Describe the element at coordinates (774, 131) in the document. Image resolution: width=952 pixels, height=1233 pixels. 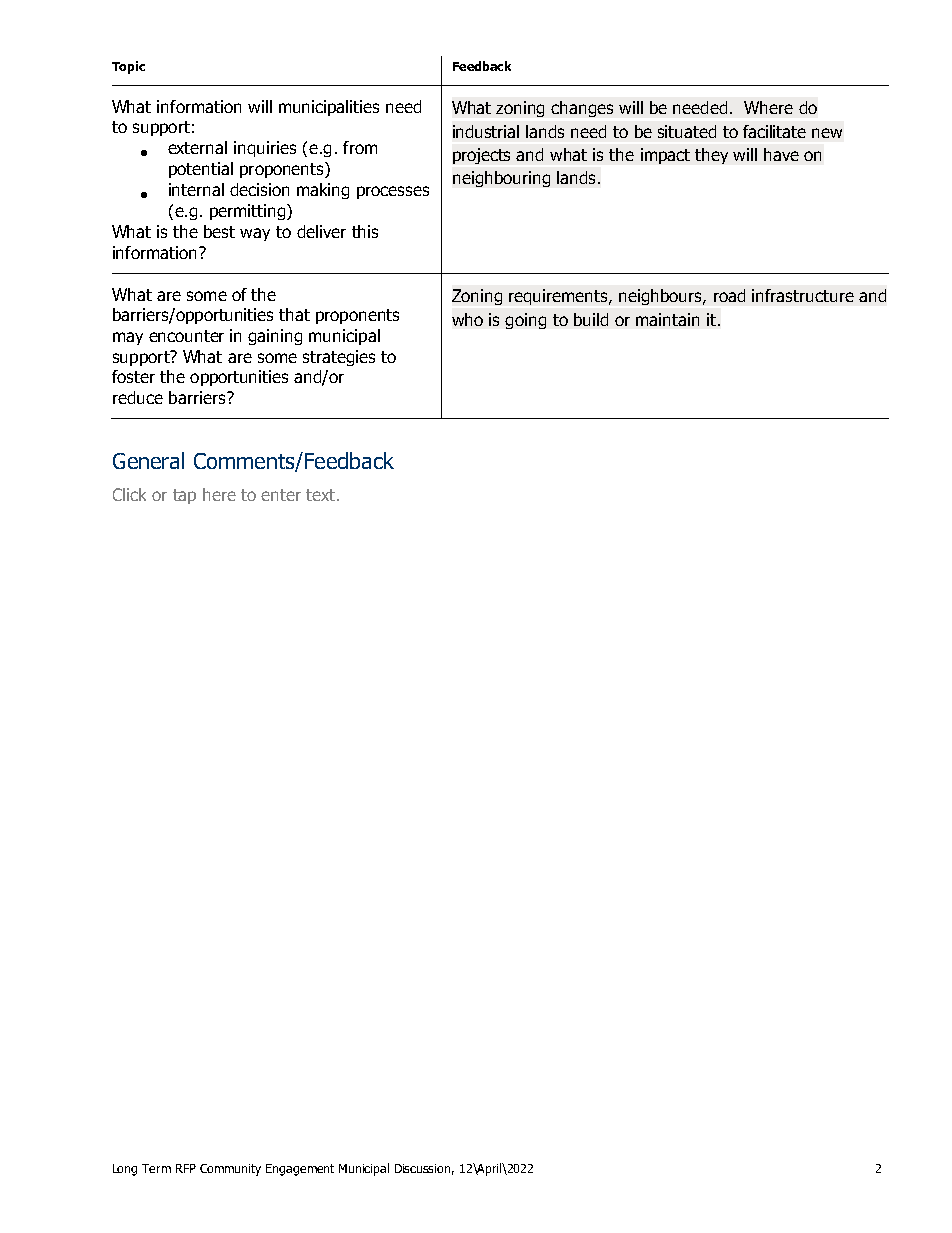
I see `facilitate` at that location.
